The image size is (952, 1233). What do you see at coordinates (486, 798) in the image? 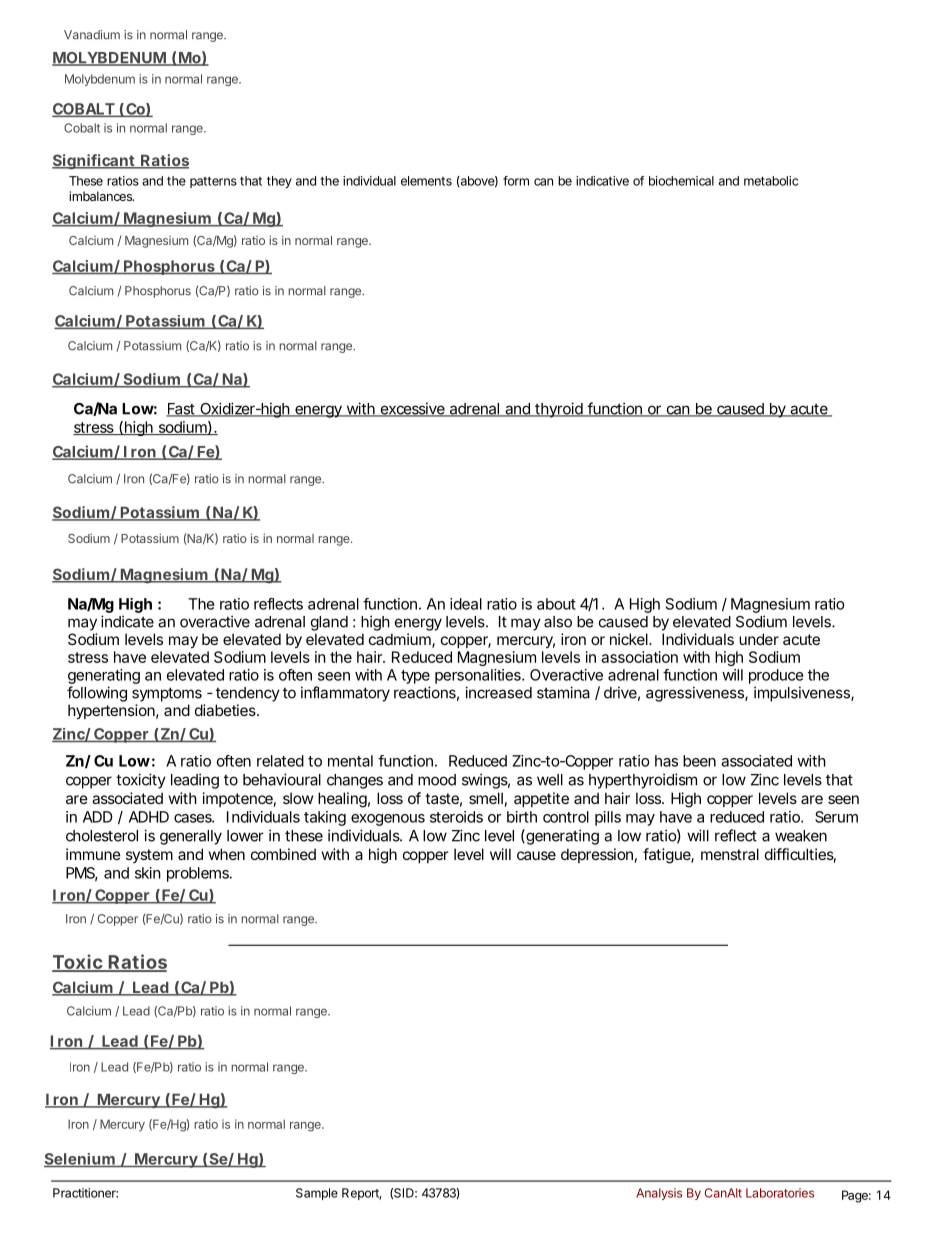
I see `smell` at bounding box center [486, 798].
